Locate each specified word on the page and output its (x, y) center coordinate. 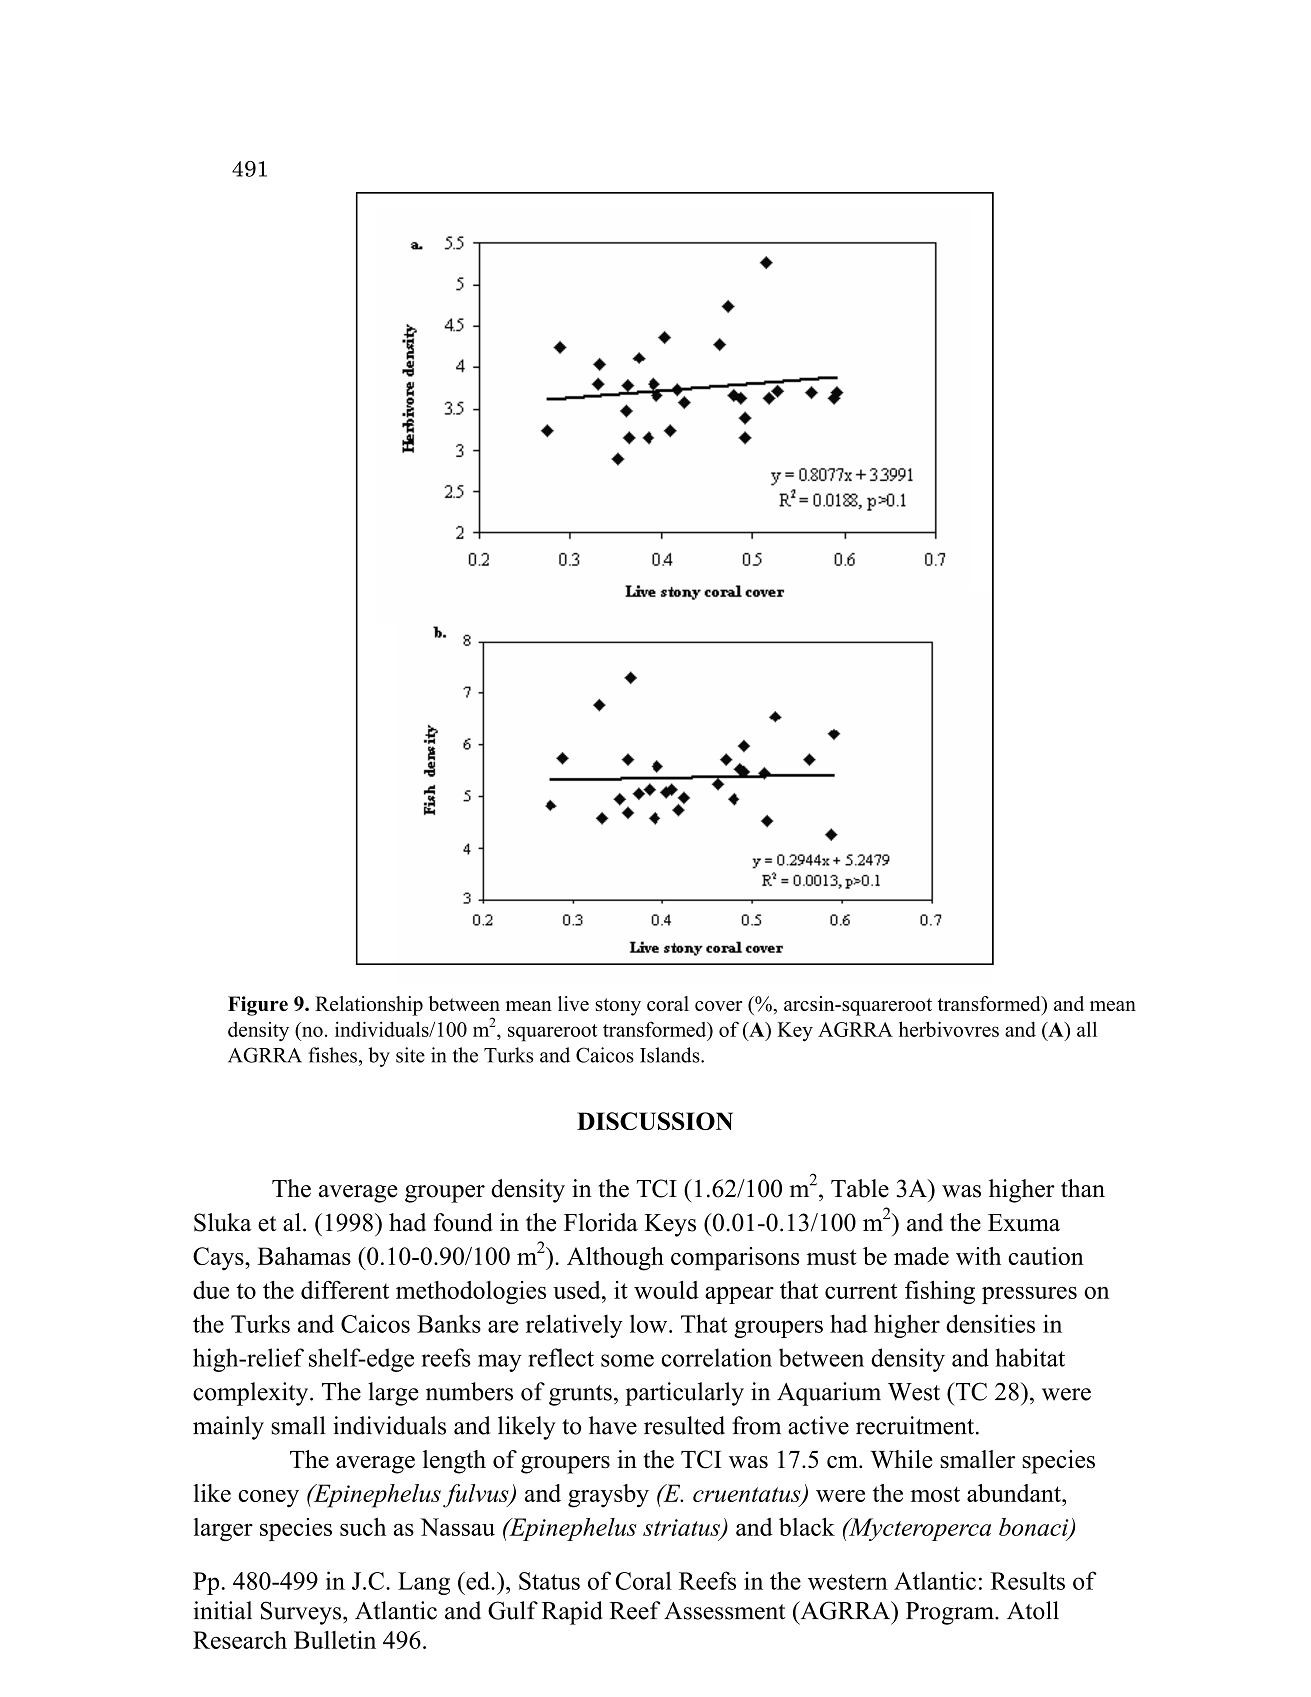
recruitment (916, 1425)
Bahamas (304, 1256)
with (978, 1256)
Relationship (369, 1006)
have (613, 1425)
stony (618, 1007)
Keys (670, 1225)
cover (718, 1006)
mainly (228, 1428)
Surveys (302, 1613)
